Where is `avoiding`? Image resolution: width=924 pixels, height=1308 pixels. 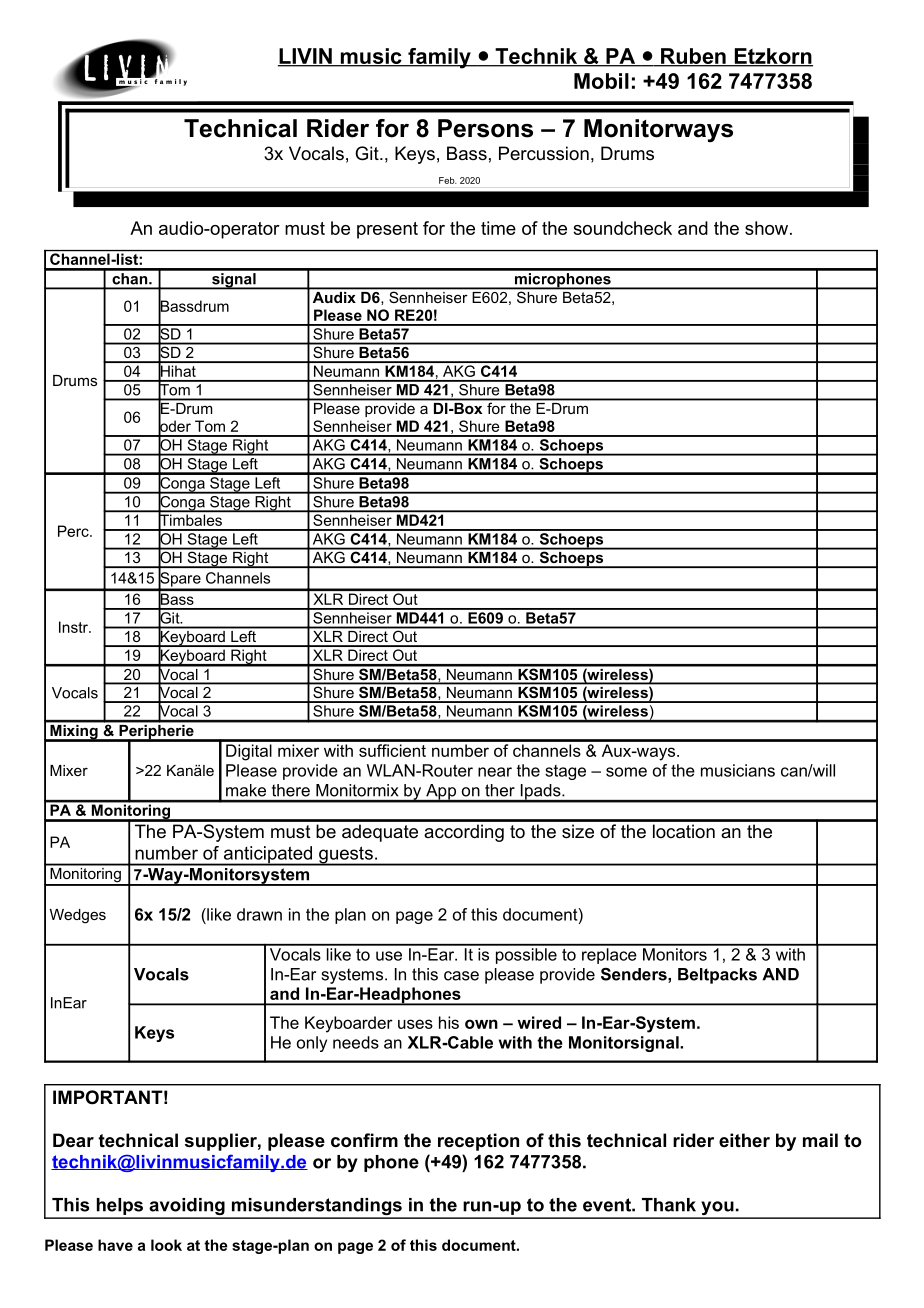
avoiding is located at coordinates (187, 1208).
